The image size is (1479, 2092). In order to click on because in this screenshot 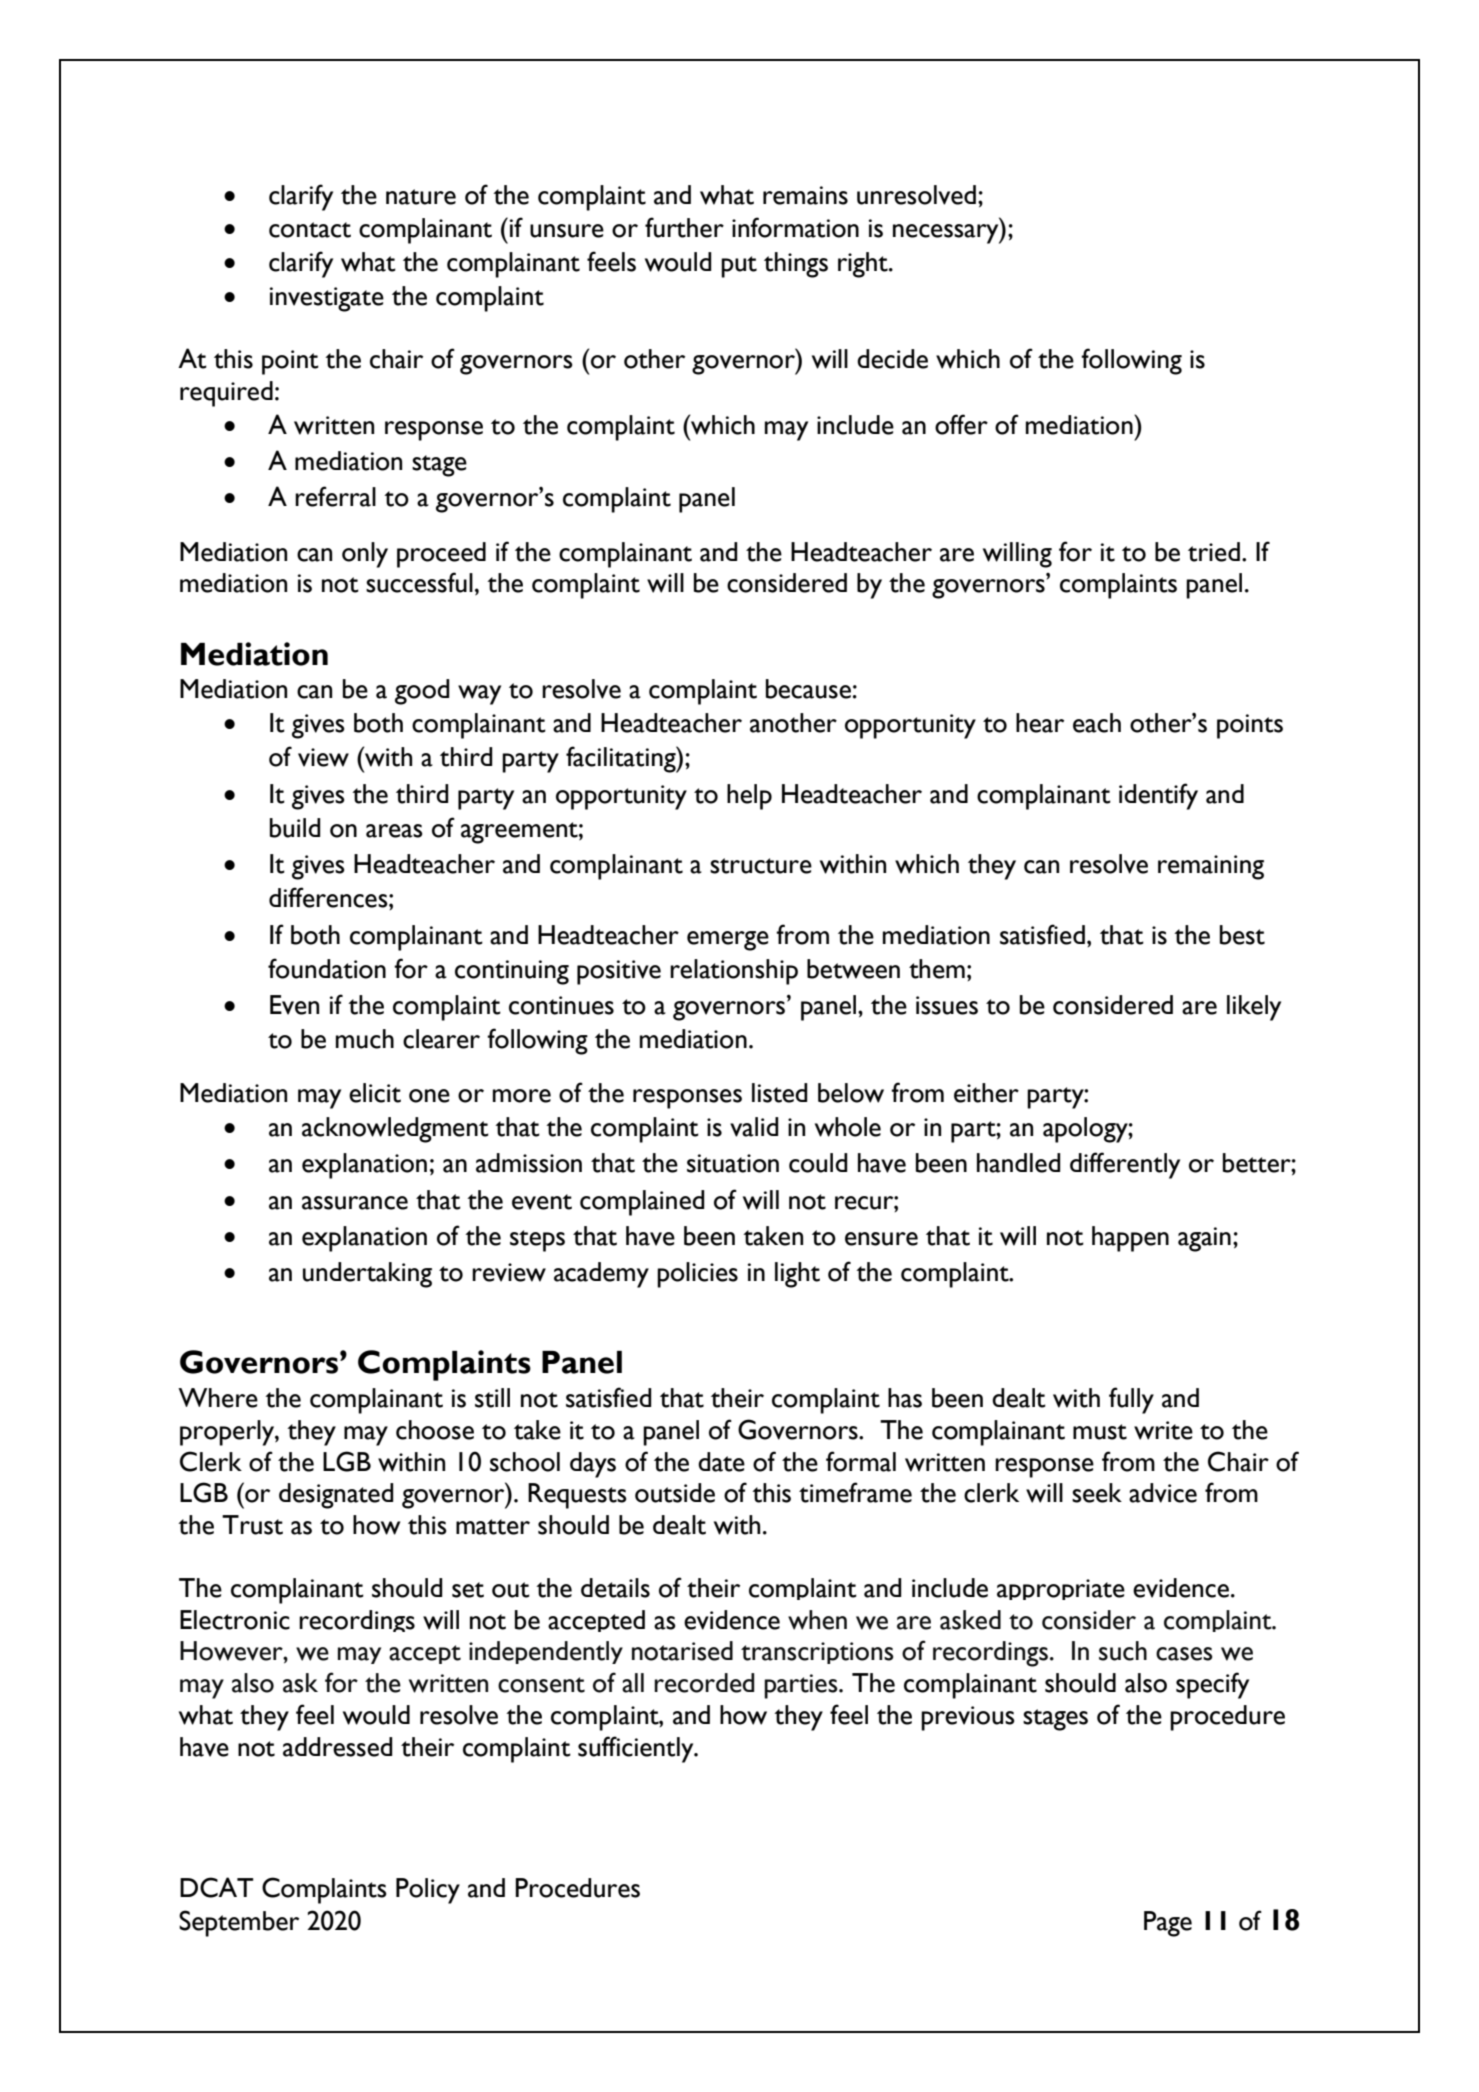, I will do `click(808, 689)`.
